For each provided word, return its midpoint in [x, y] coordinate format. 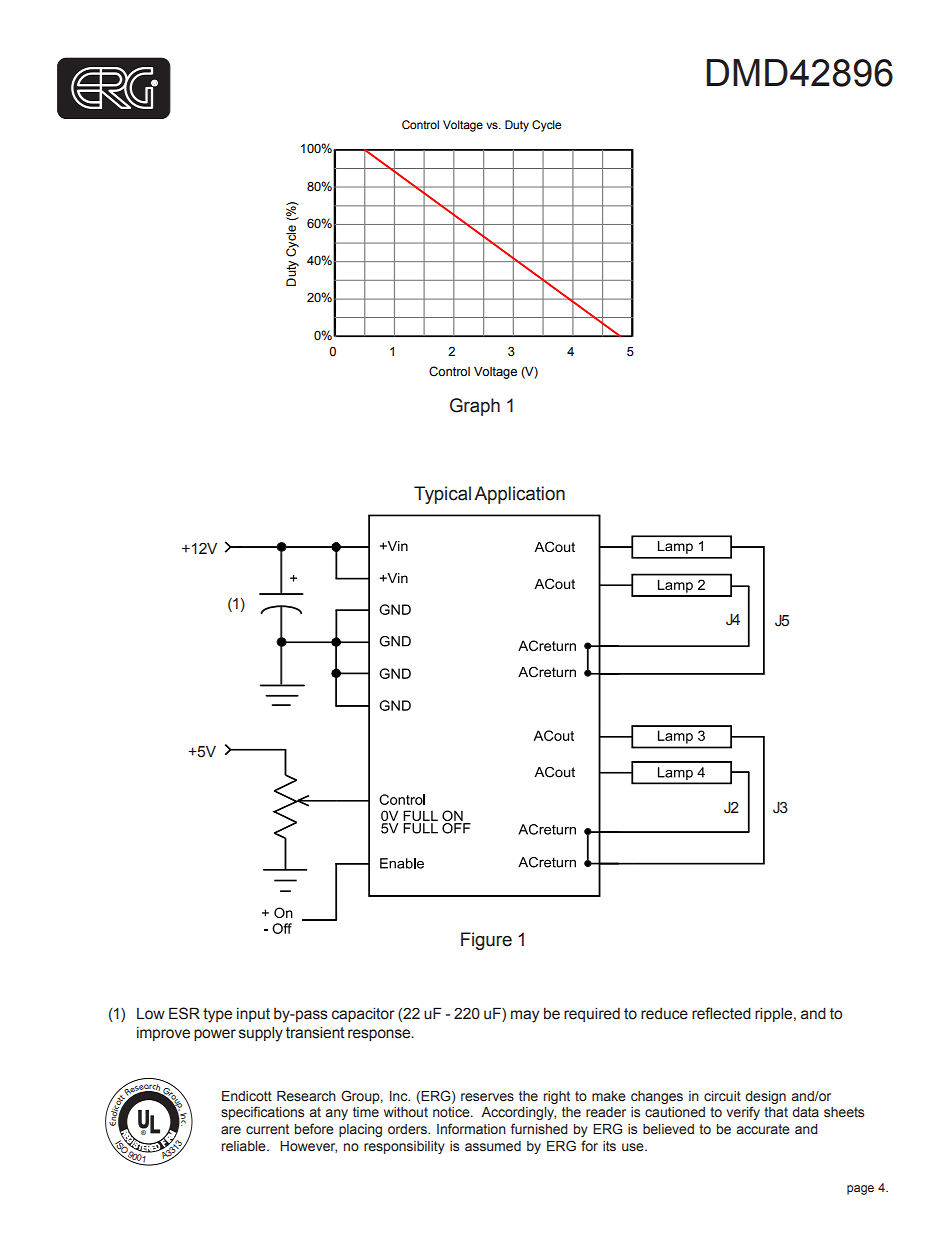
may [525, 1016]
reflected [721, 1013]
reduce [664, 1014]
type [217, 1015]
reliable [245, 1146]
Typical [442, 495]
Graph [475, 407]
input [253, 1015]
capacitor [363, 1015]
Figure [486, 941]
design [765, 1097]
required [592, 1015]
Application [519, 495]
